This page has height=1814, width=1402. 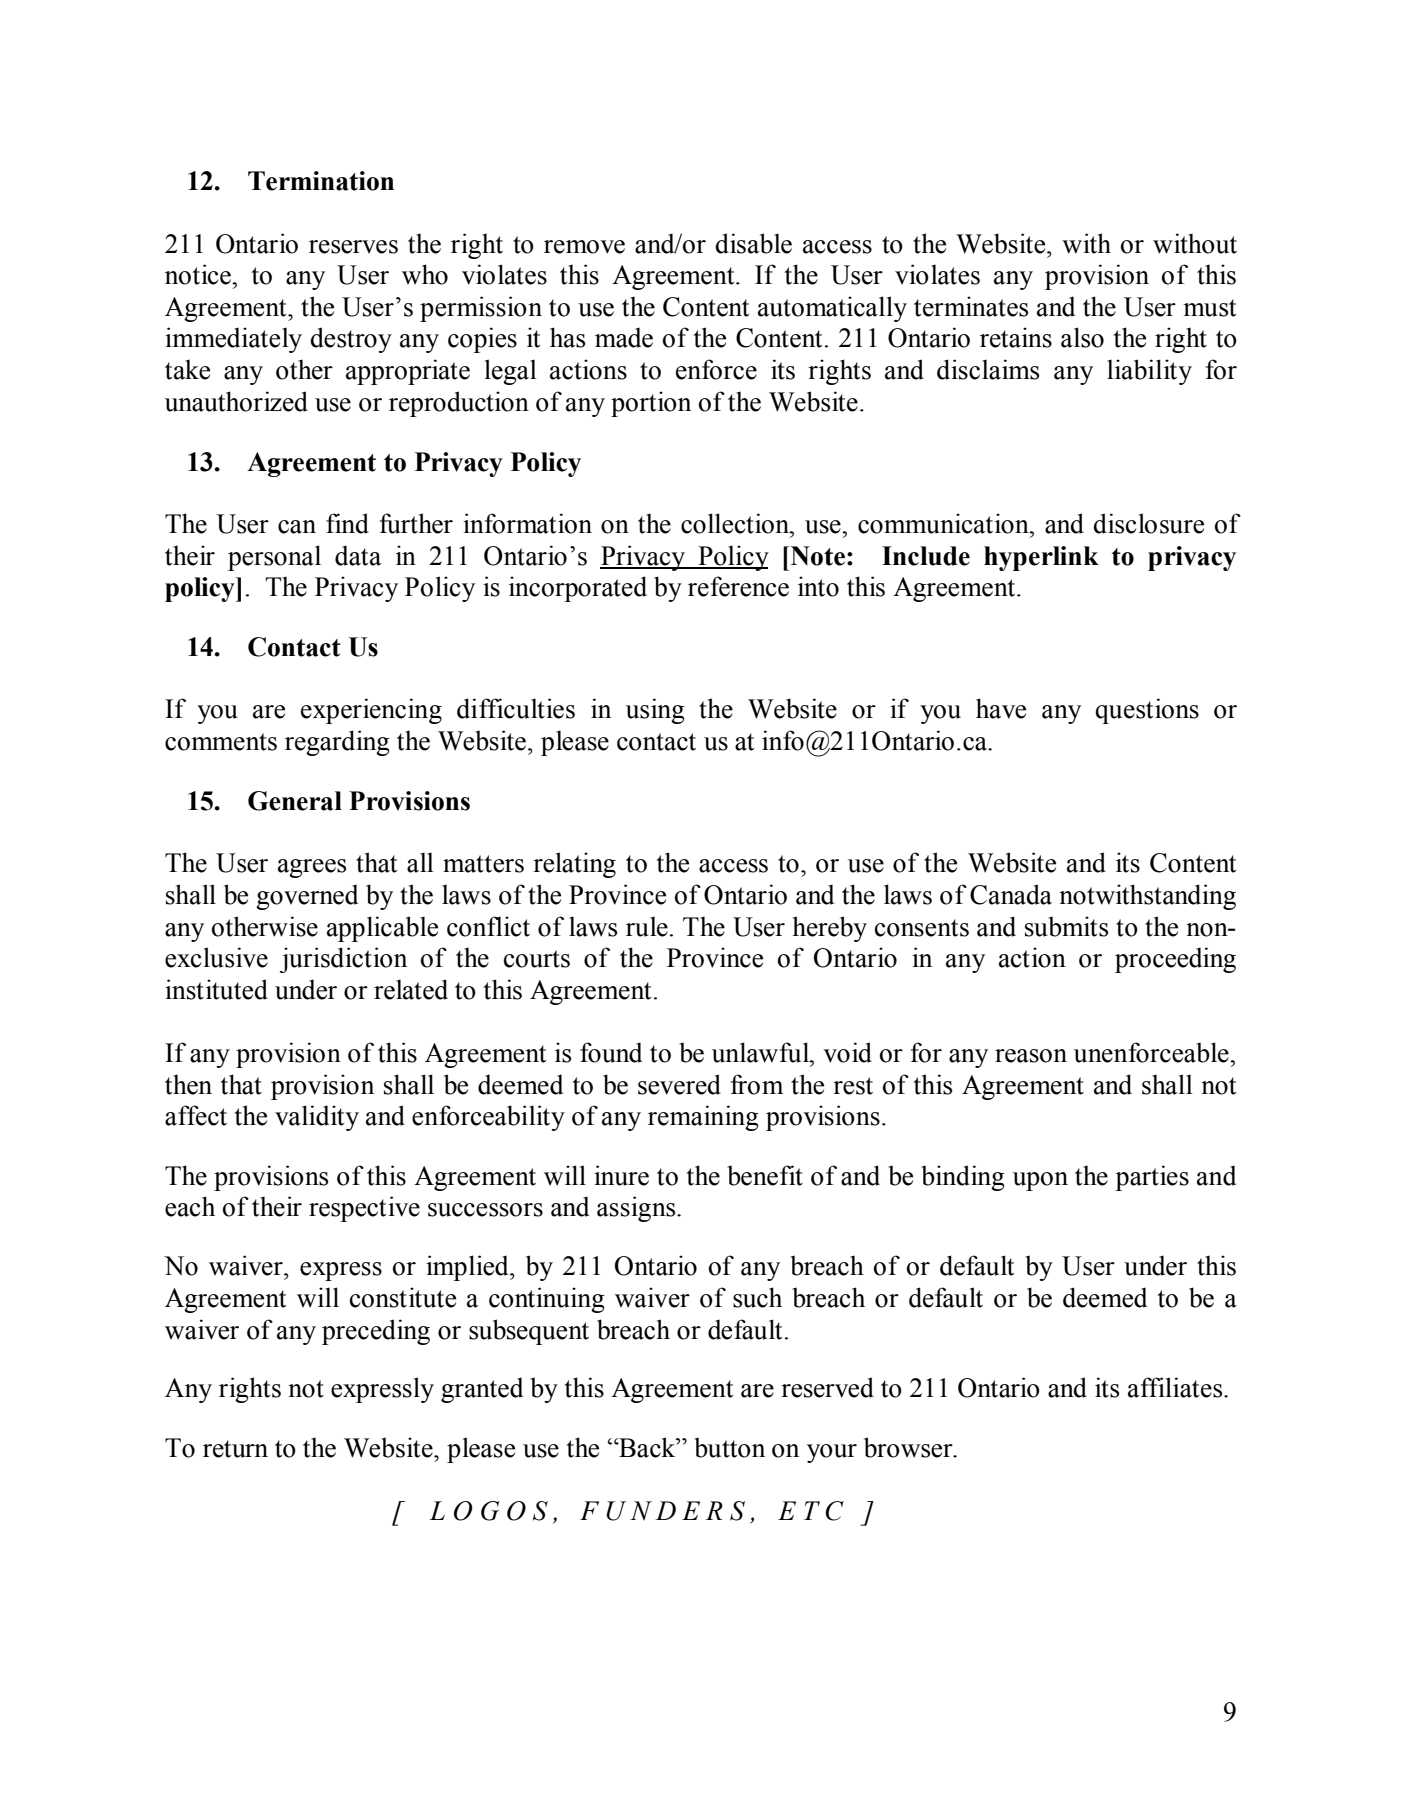 What do you see at coordinates (235, 1449) in the page?
I see `return` at bounding box center [235, 1449].
